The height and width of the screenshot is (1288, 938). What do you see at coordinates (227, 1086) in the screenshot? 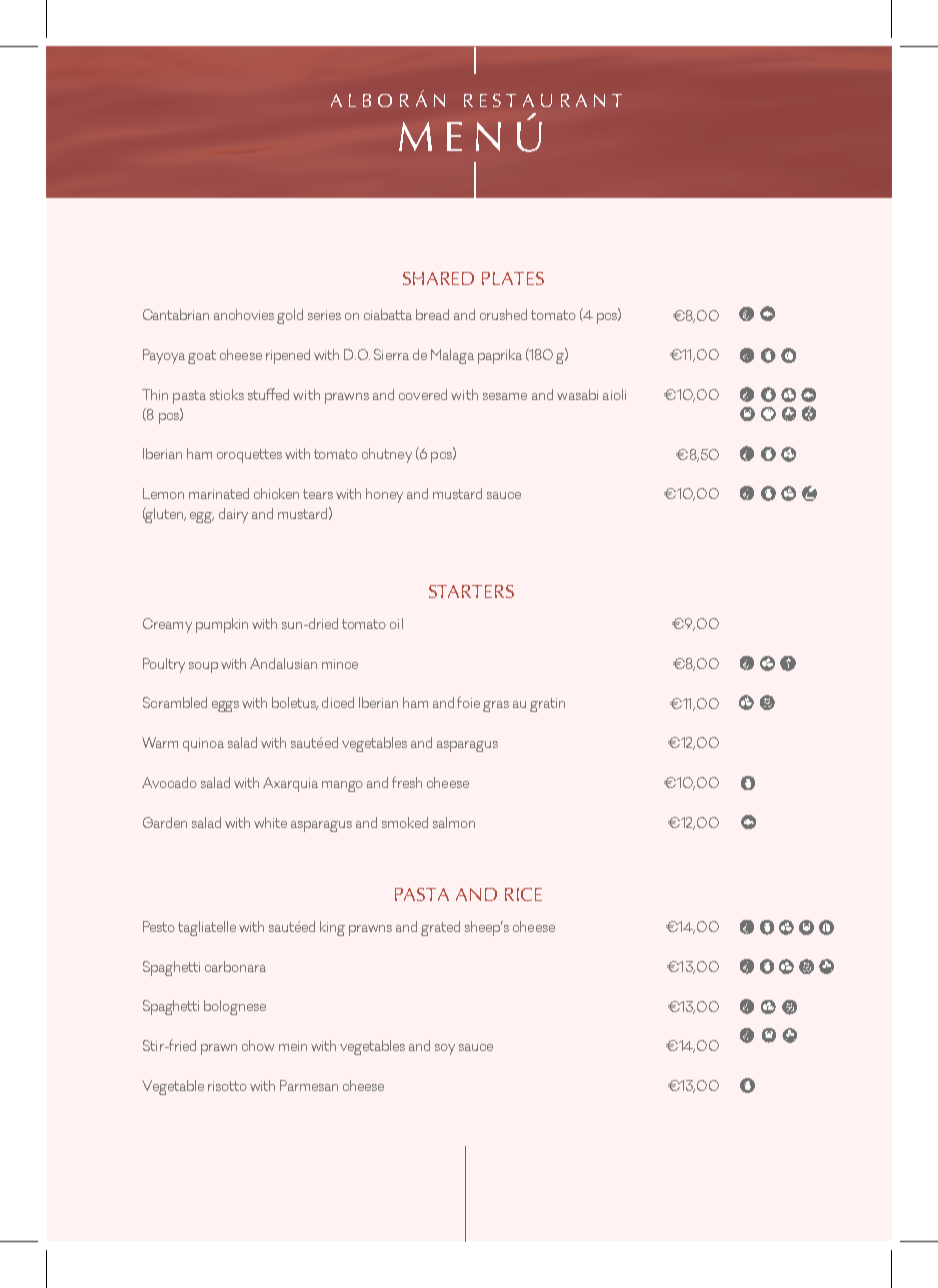
I see `risotto` at bounding box center [227, 1086].
